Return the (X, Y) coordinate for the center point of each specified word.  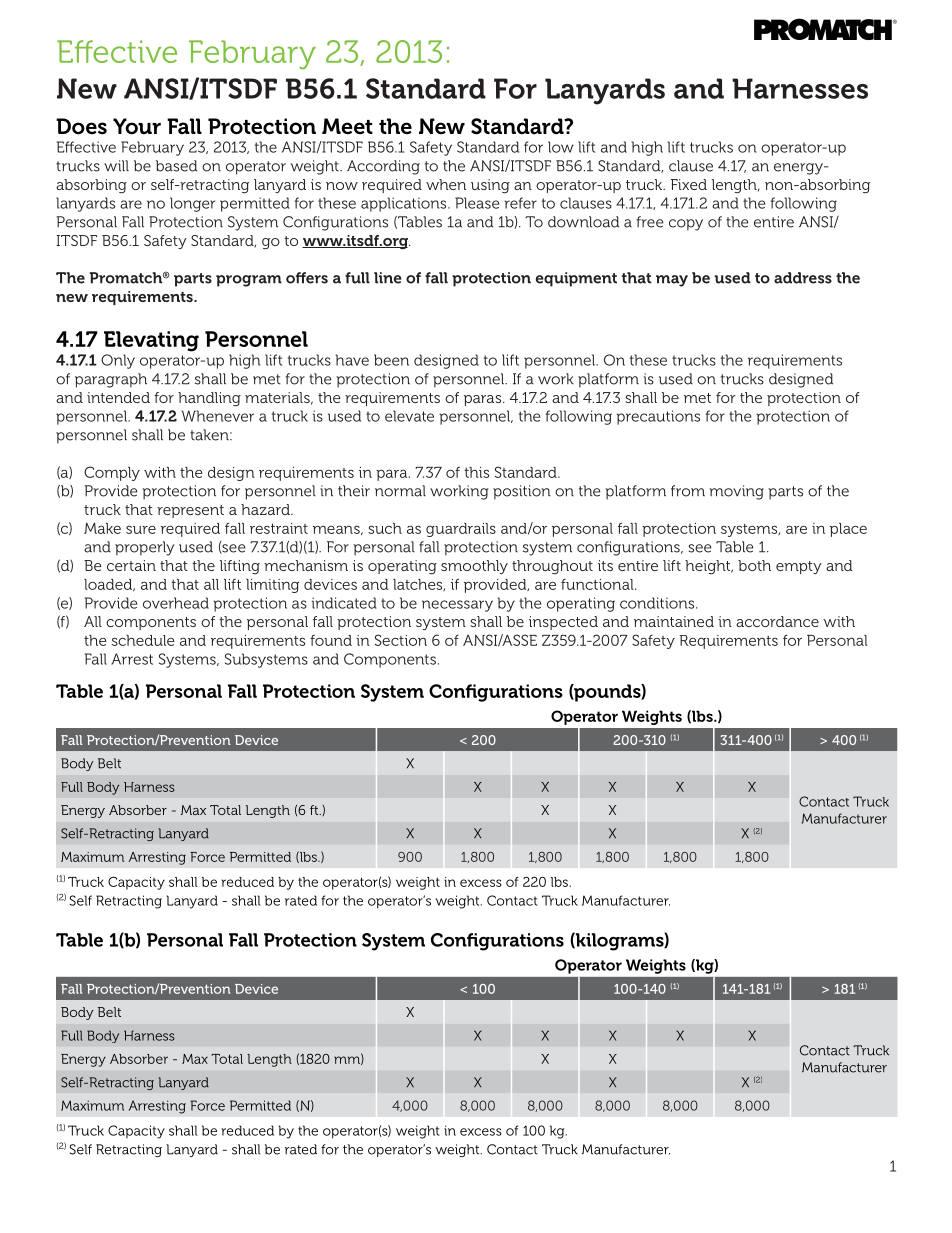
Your (137, 126)
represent (190, 511)
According (383, 167)
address (803, 278)
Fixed (689, 184)
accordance (777, 621)
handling (209, 399)
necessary (457, 606)
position (522, 492)
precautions (658, 417)
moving (736, 492)
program (249, 281)
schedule (143, 640)
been (391, 360)
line (388, 278)
